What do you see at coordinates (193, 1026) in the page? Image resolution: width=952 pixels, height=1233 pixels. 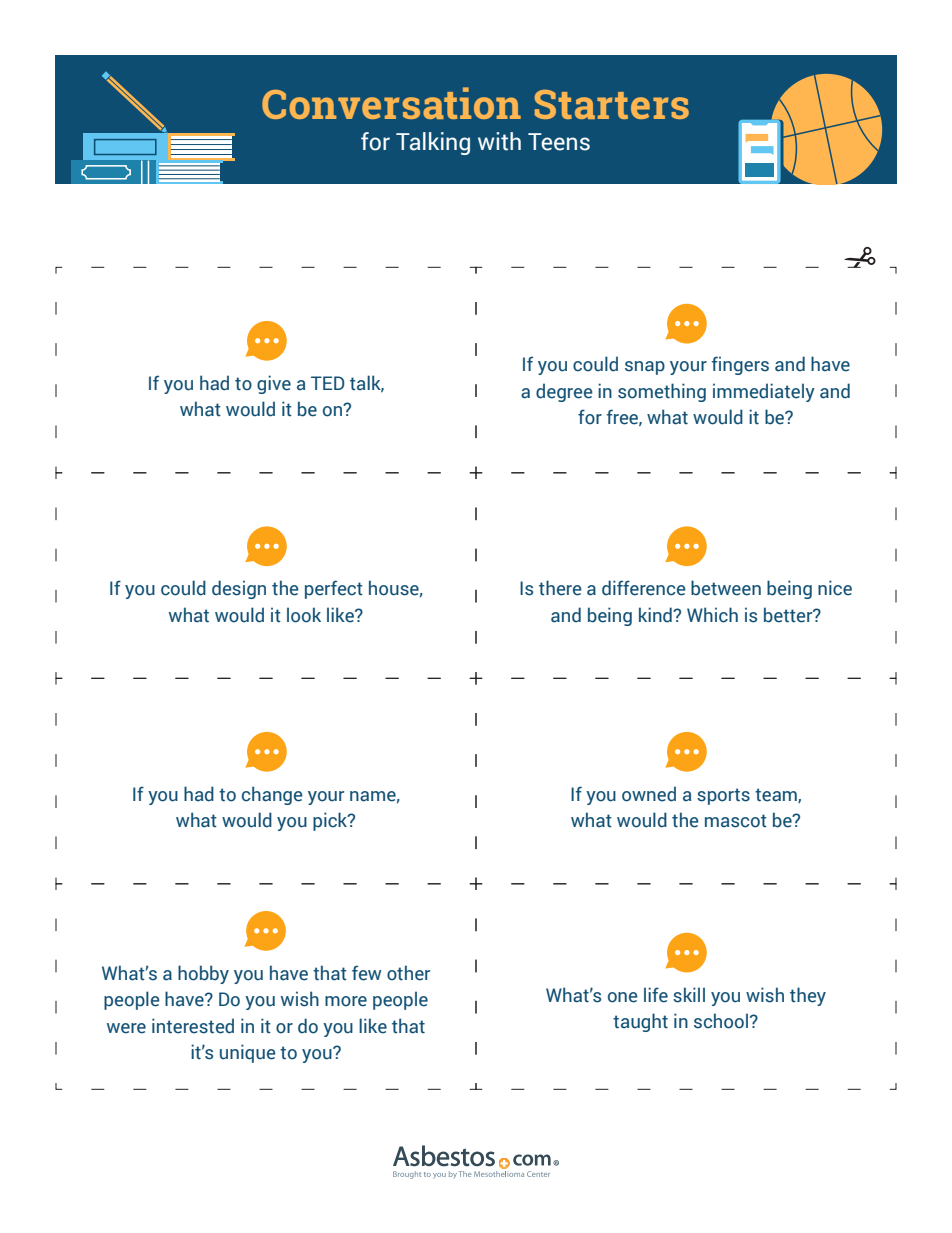 I see `interested` at bounding box center [193, 1026].
